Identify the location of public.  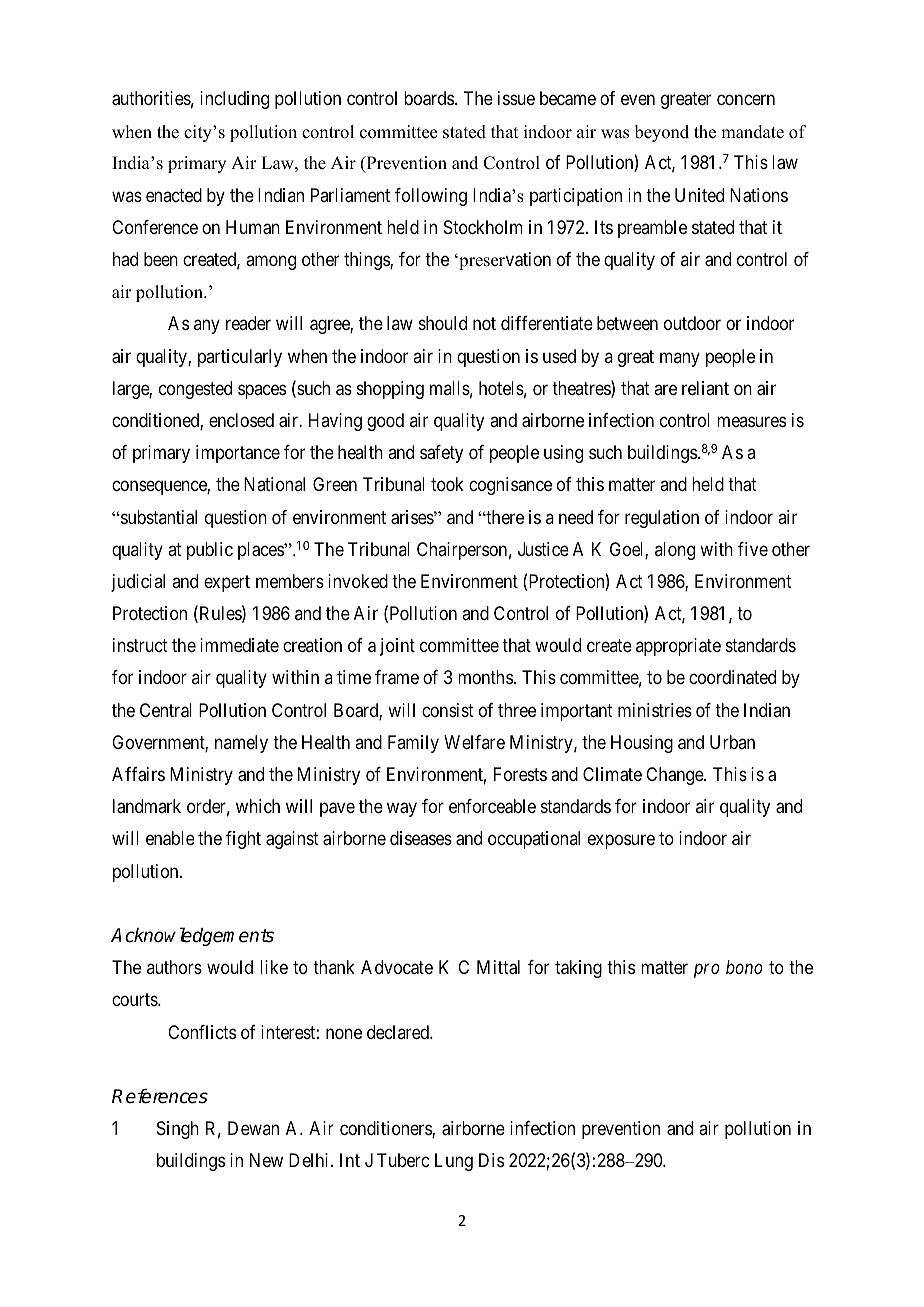
(210, 551).
